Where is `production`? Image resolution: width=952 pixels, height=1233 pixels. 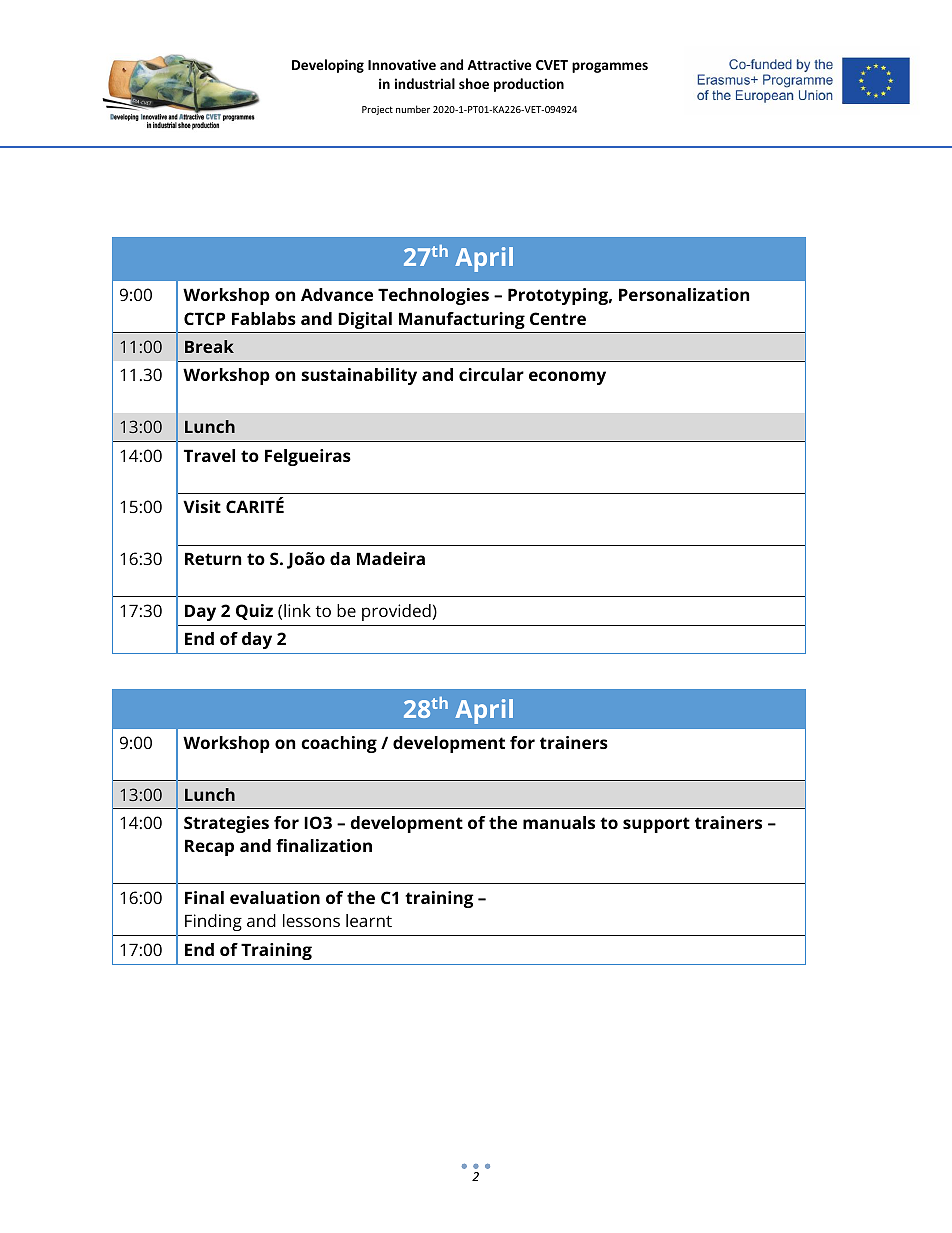
production is located at coordinates (529, 85).
